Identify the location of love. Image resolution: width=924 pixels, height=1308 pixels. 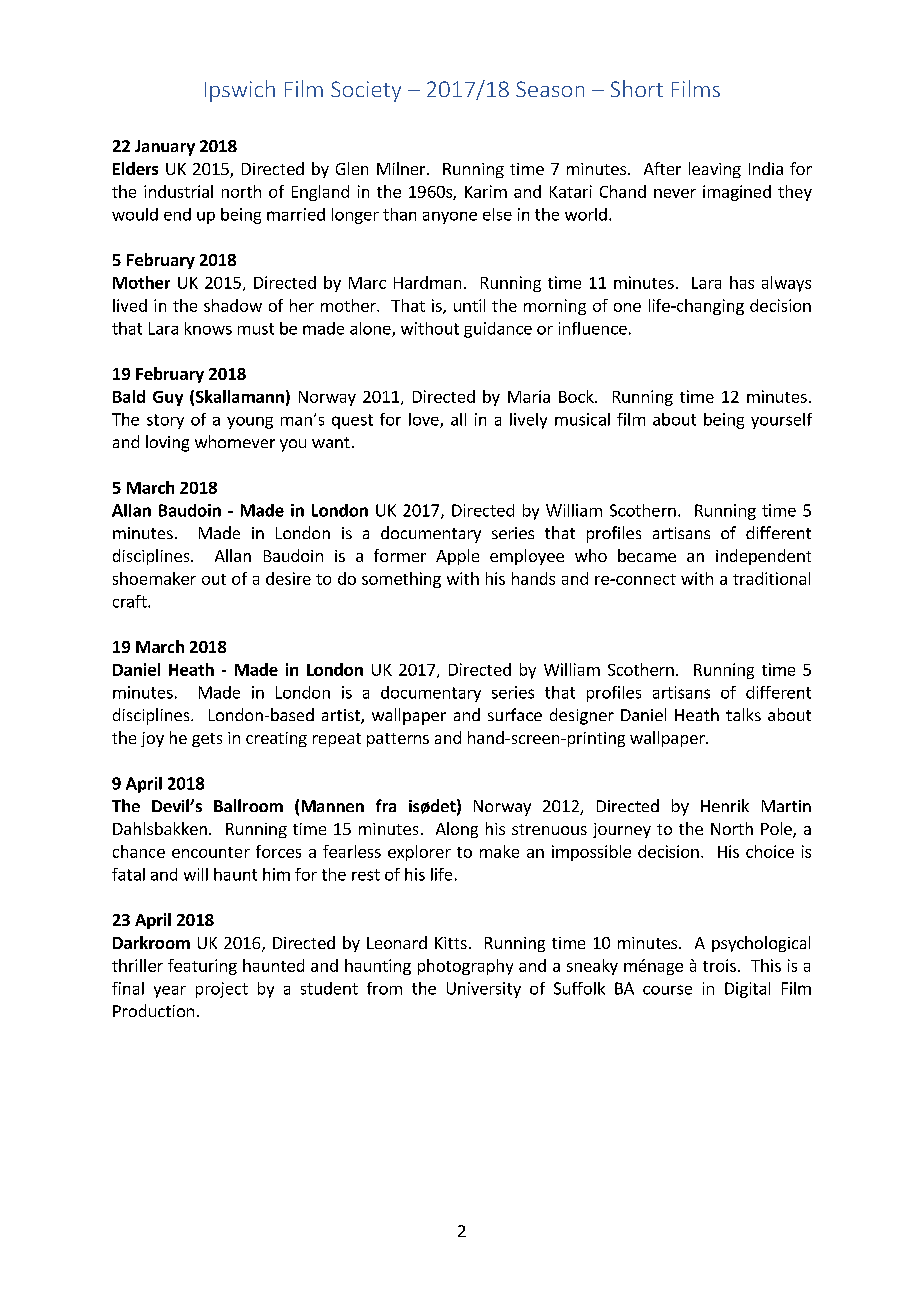
(425, 420).
